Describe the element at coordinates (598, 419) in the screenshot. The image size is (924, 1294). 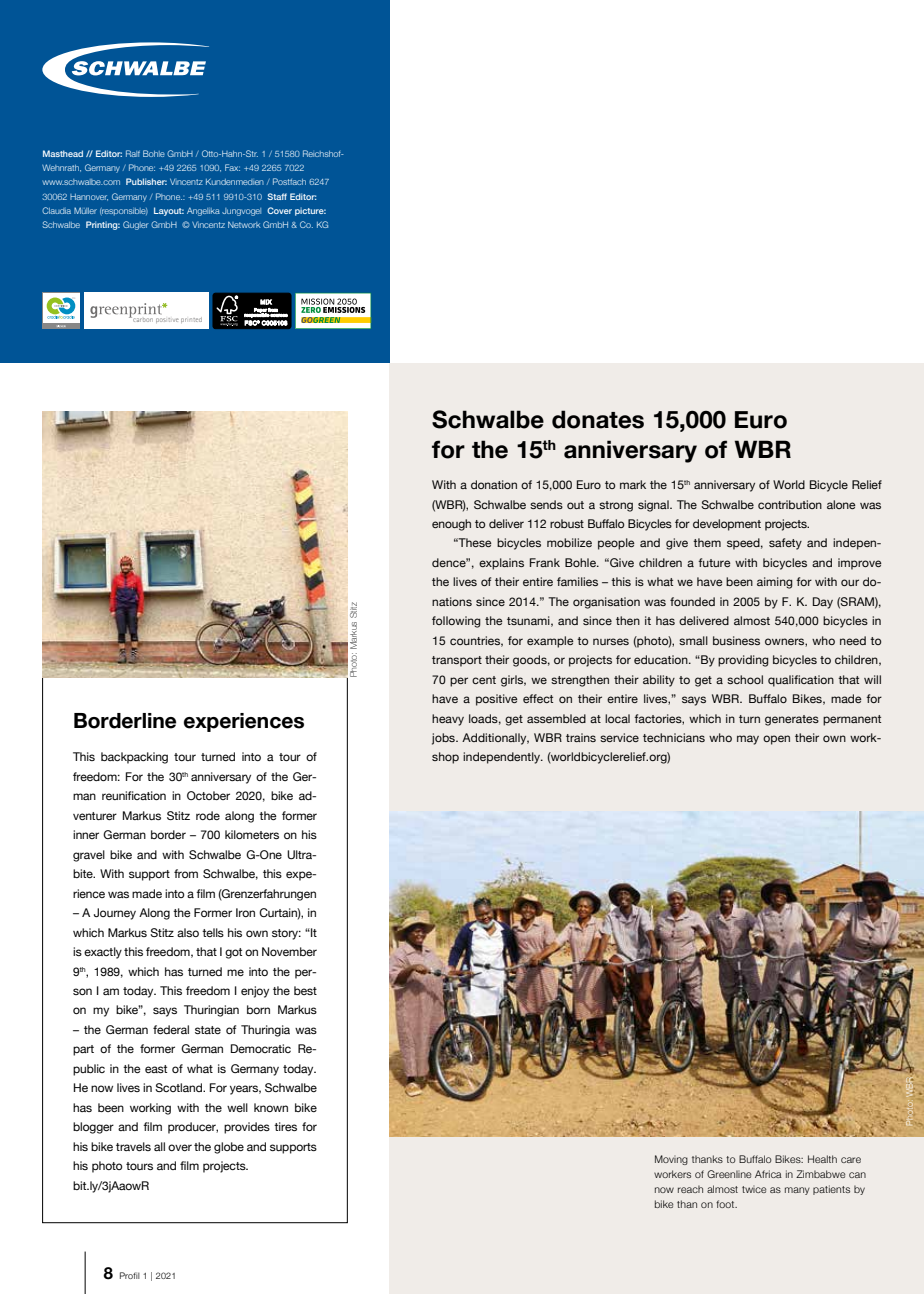
I see `donates` at that location.
